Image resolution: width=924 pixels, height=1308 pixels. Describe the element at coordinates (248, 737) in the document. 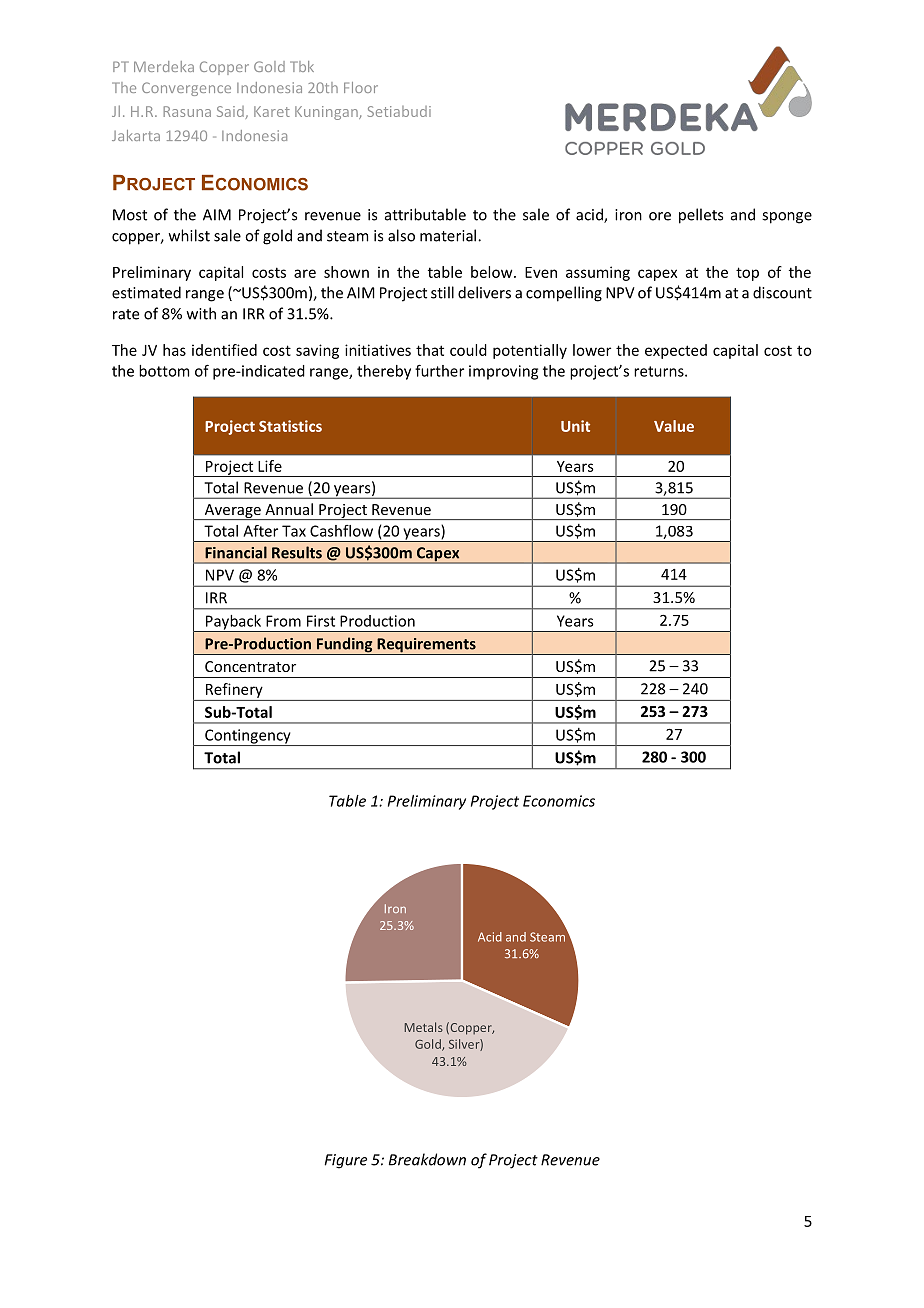

I see `Contingency` at that location.
